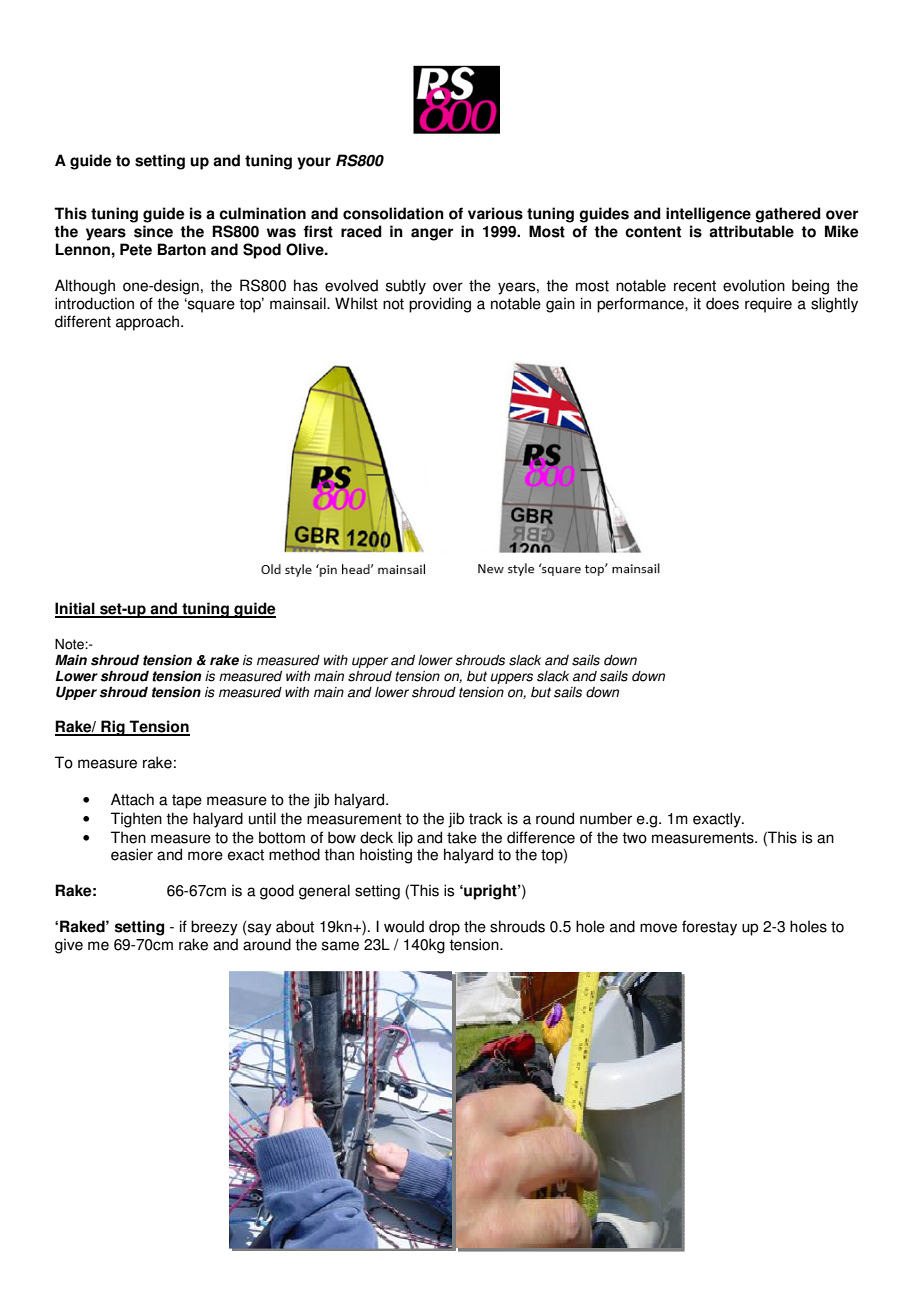 This page has height=1308, width=924. I want to click on since, so click(153, 231).
